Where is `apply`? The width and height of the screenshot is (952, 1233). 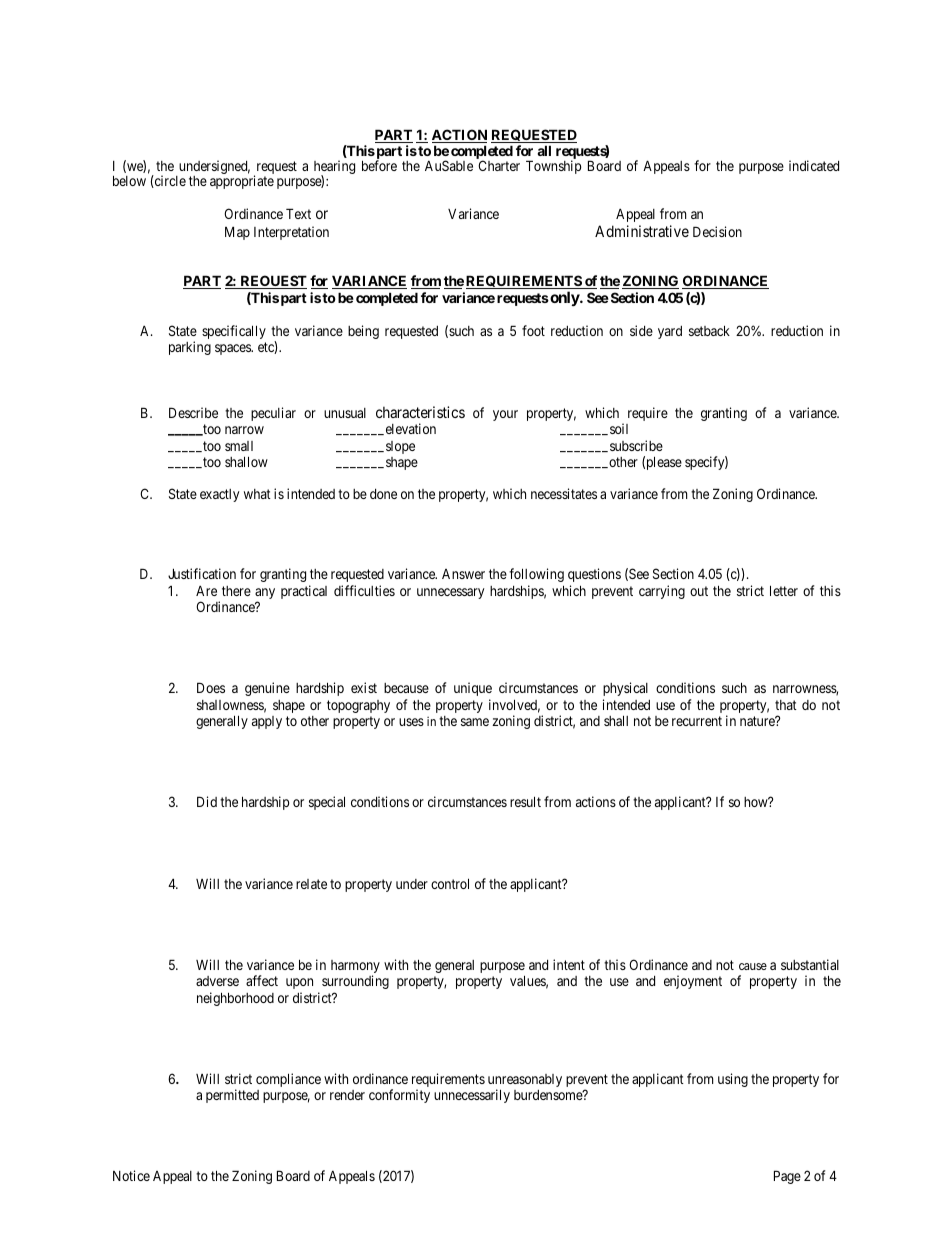
apply is located at coordinates (267, 722).
